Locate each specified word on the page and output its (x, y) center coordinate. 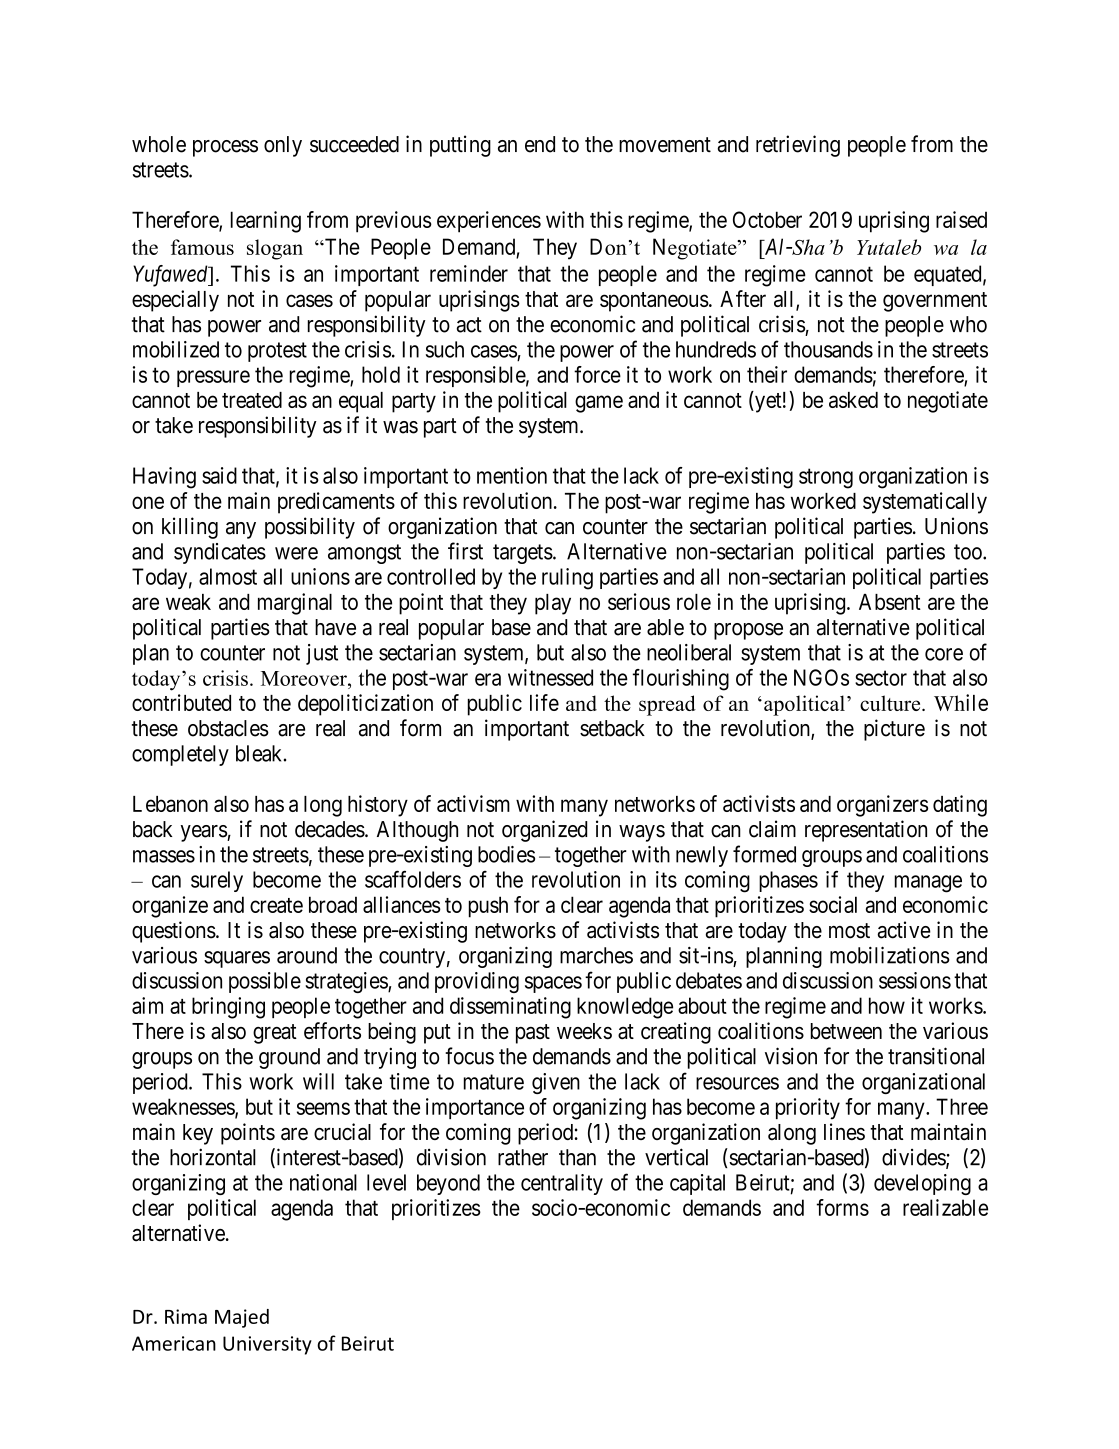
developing (922, 1184)
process (225, 148)
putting (460, 146)
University (267, 1345)
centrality (562, 1184)
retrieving (798, 146)
